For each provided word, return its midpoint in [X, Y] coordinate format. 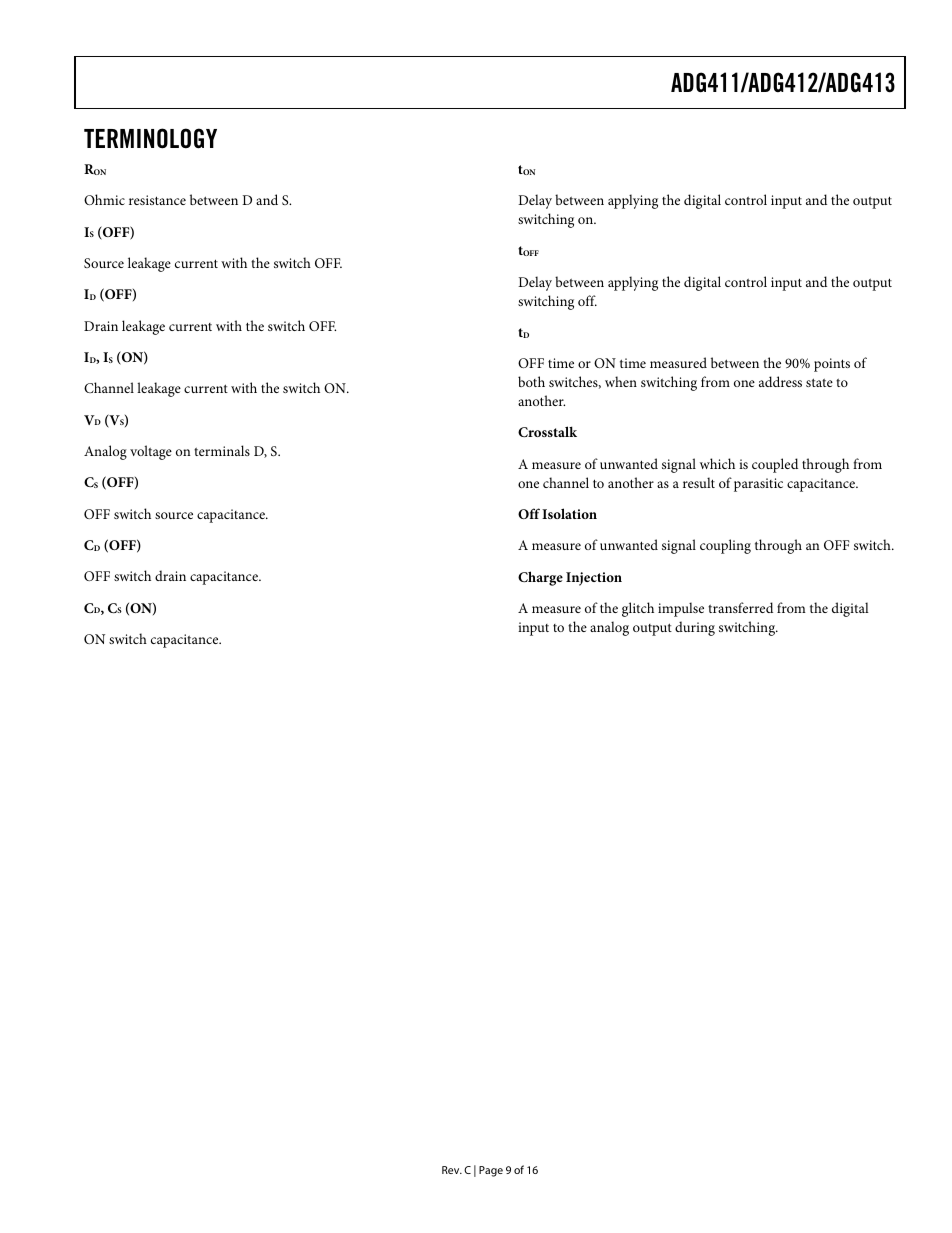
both [531, 381]
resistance [157, 200]
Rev [452, 1170]
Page [491, 1171]
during [695, 628]
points [832, 365]
